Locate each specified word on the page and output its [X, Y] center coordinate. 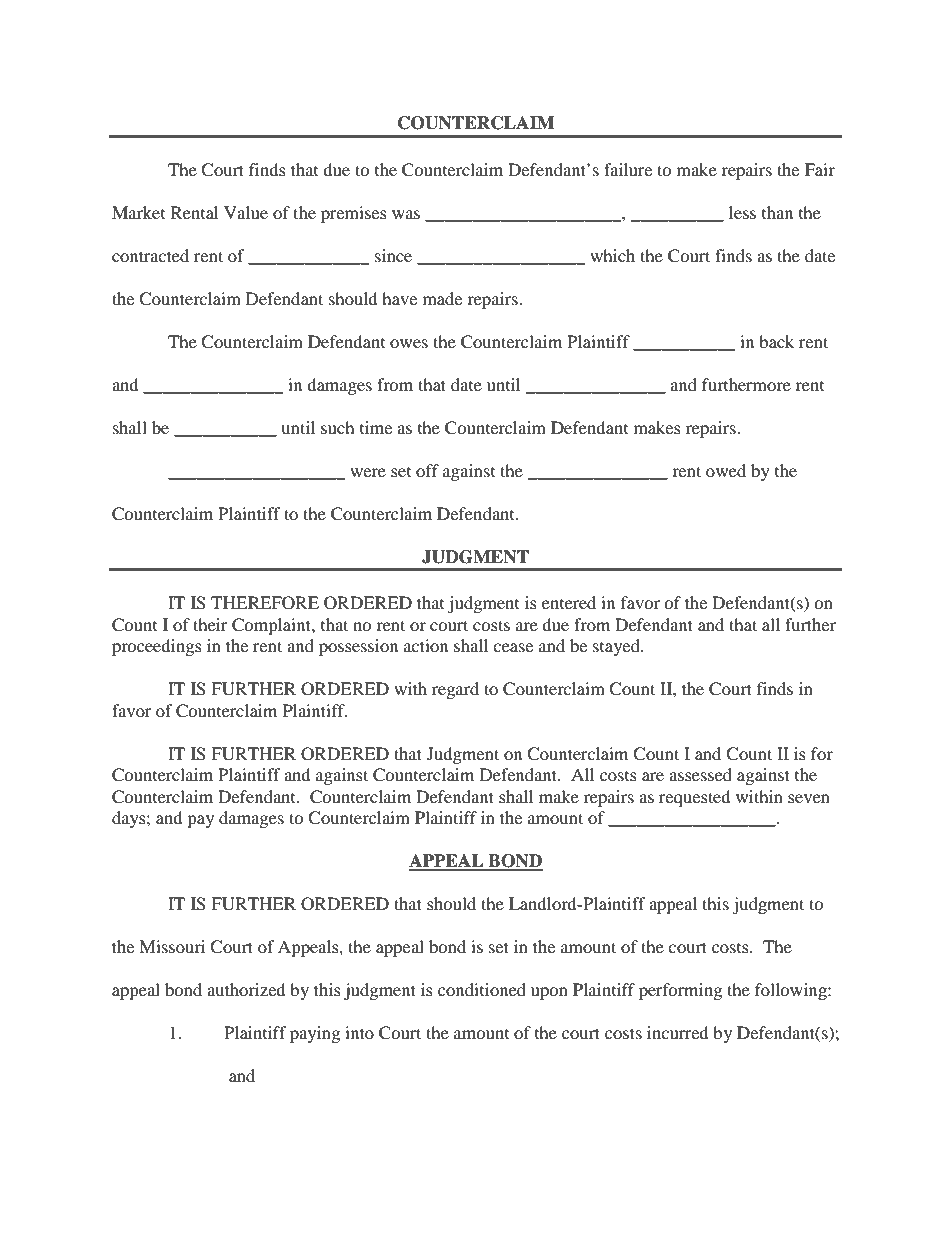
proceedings [157, 647]
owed [726, 470]
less [742, 212]
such [338, 427]
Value [246, 212]
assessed [700, 774]
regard [455, 690]
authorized [246, 989]
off [427, 470]
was [406, 214]
